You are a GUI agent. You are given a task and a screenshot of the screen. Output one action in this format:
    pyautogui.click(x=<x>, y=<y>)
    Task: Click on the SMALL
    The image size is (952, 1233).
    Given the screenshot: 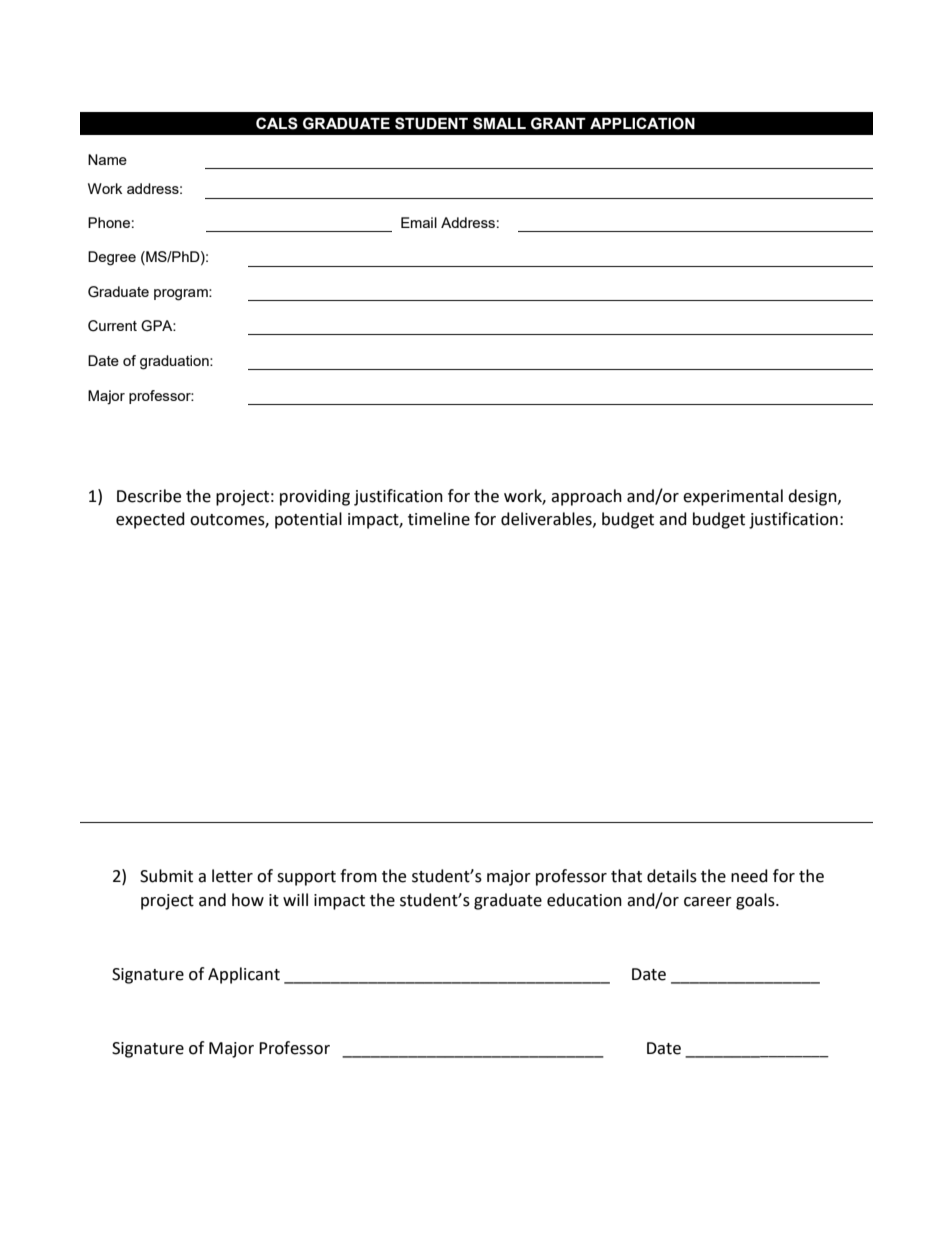 What is the action you would take?
    pyautogui.click(x=499, y=123)
